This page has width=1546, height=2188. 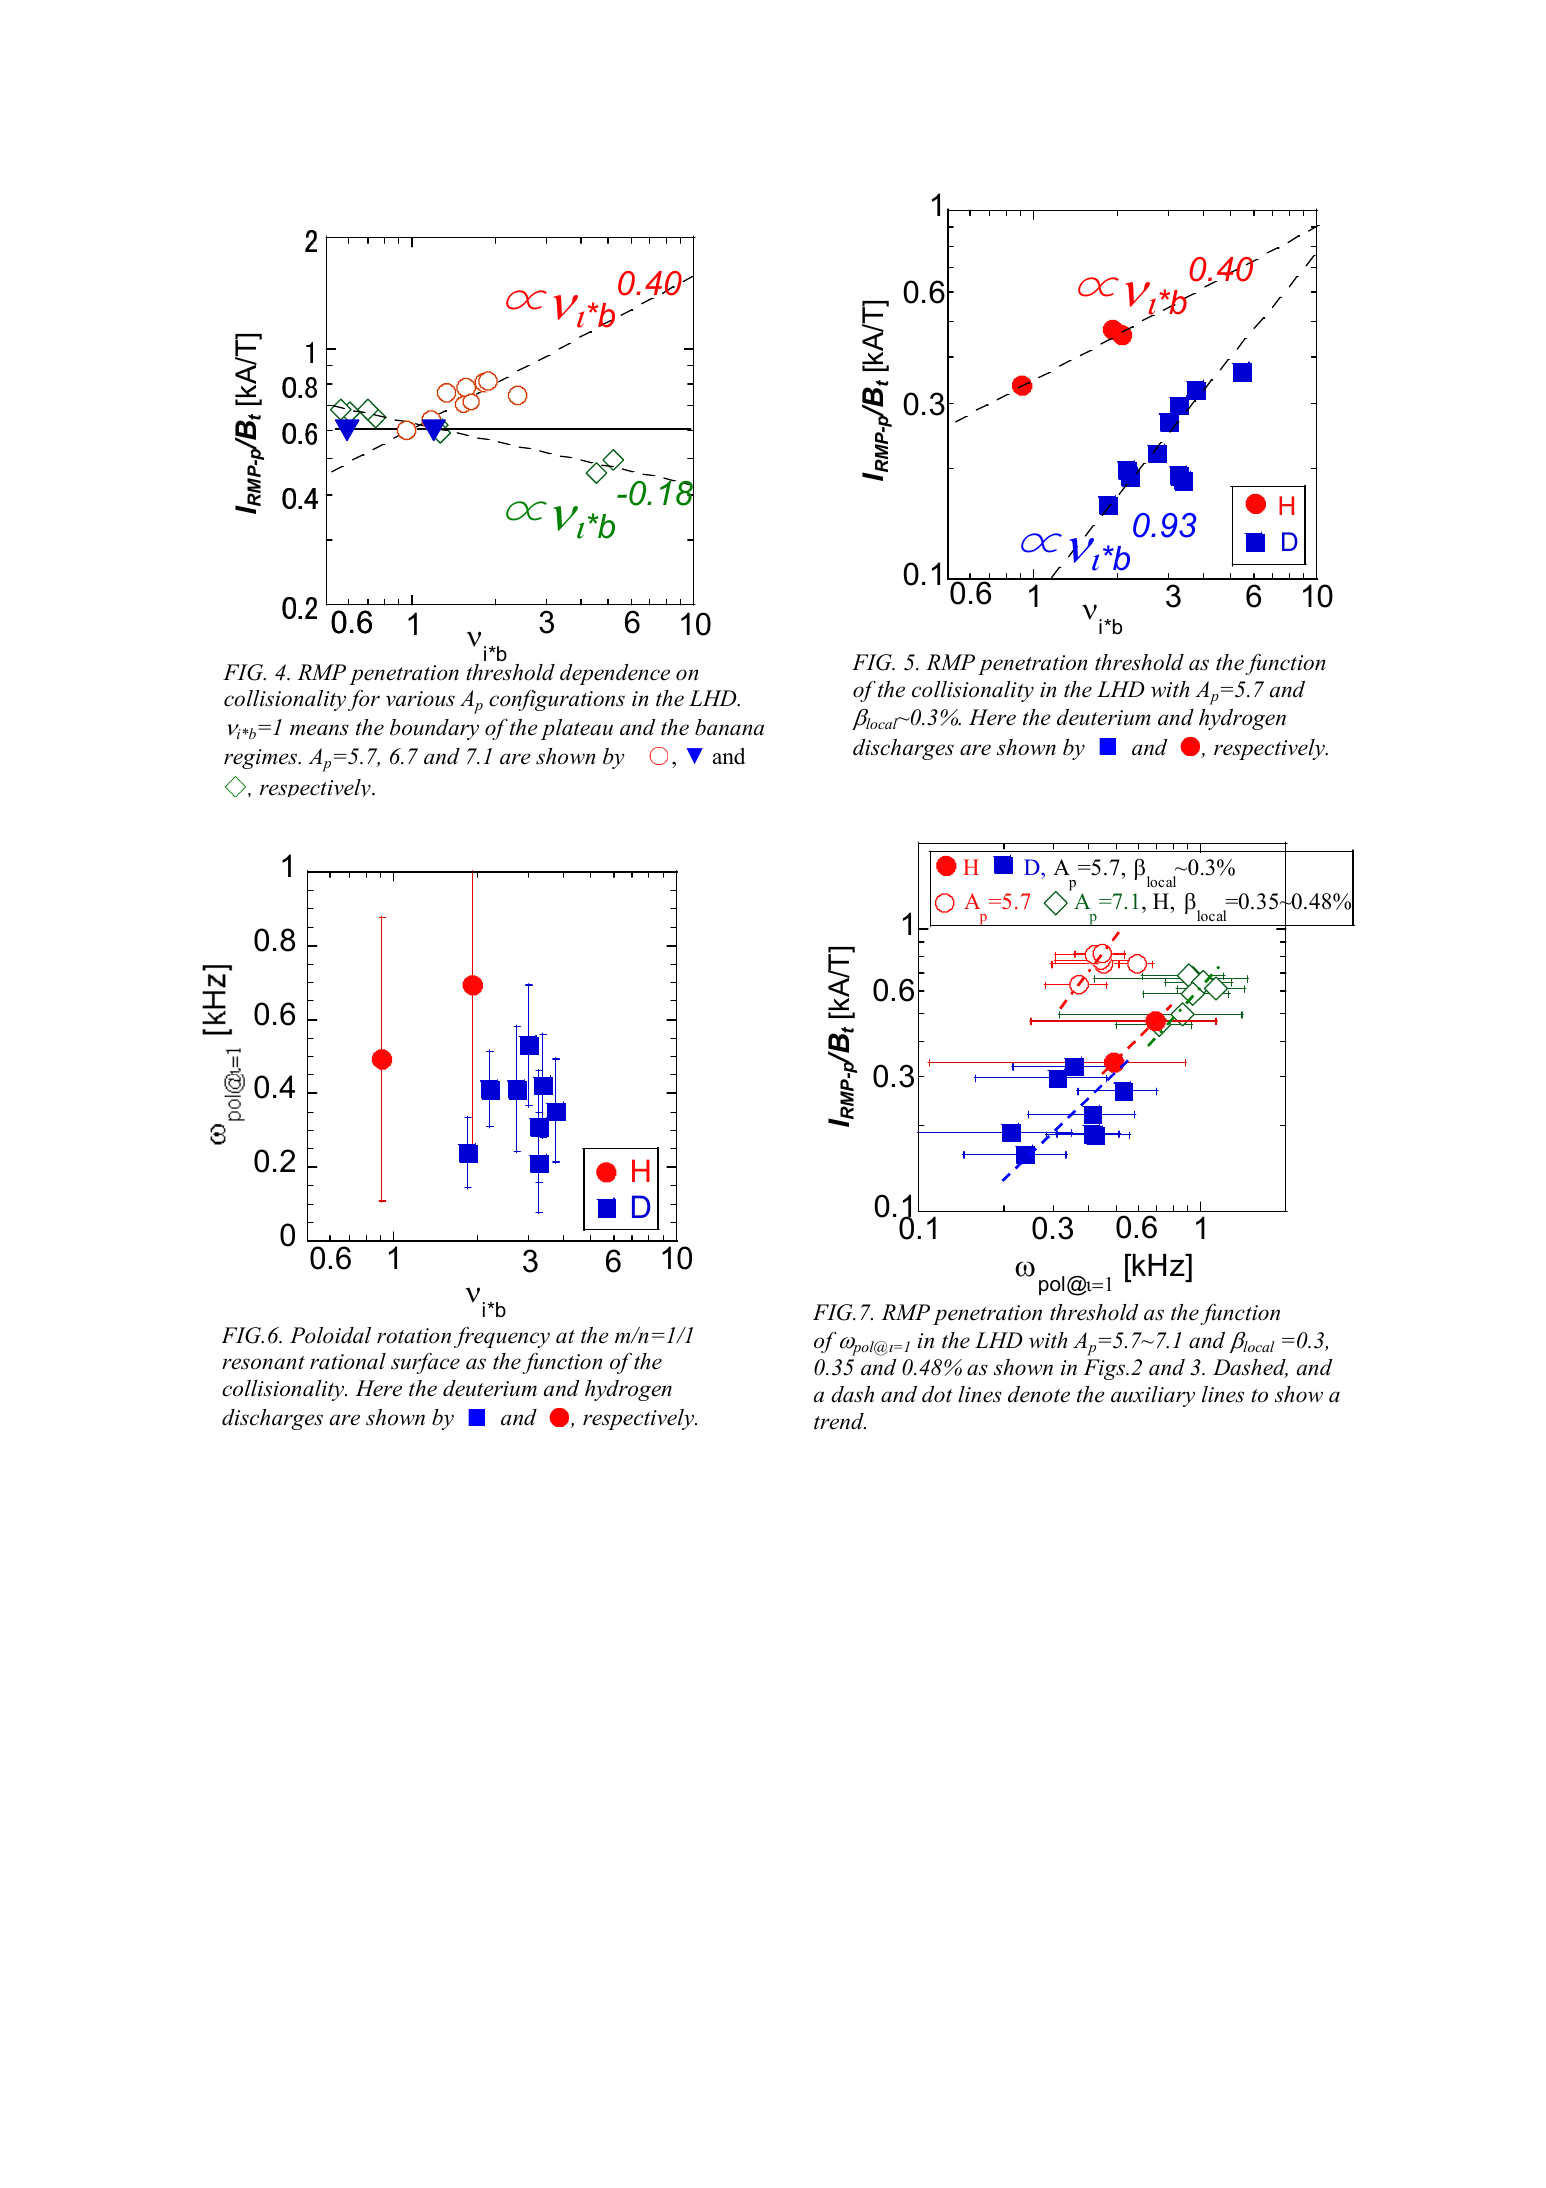 What do you see at coordinates (840, 1421) in the page?
I see `trend` at bounding box center [840, 1421].
